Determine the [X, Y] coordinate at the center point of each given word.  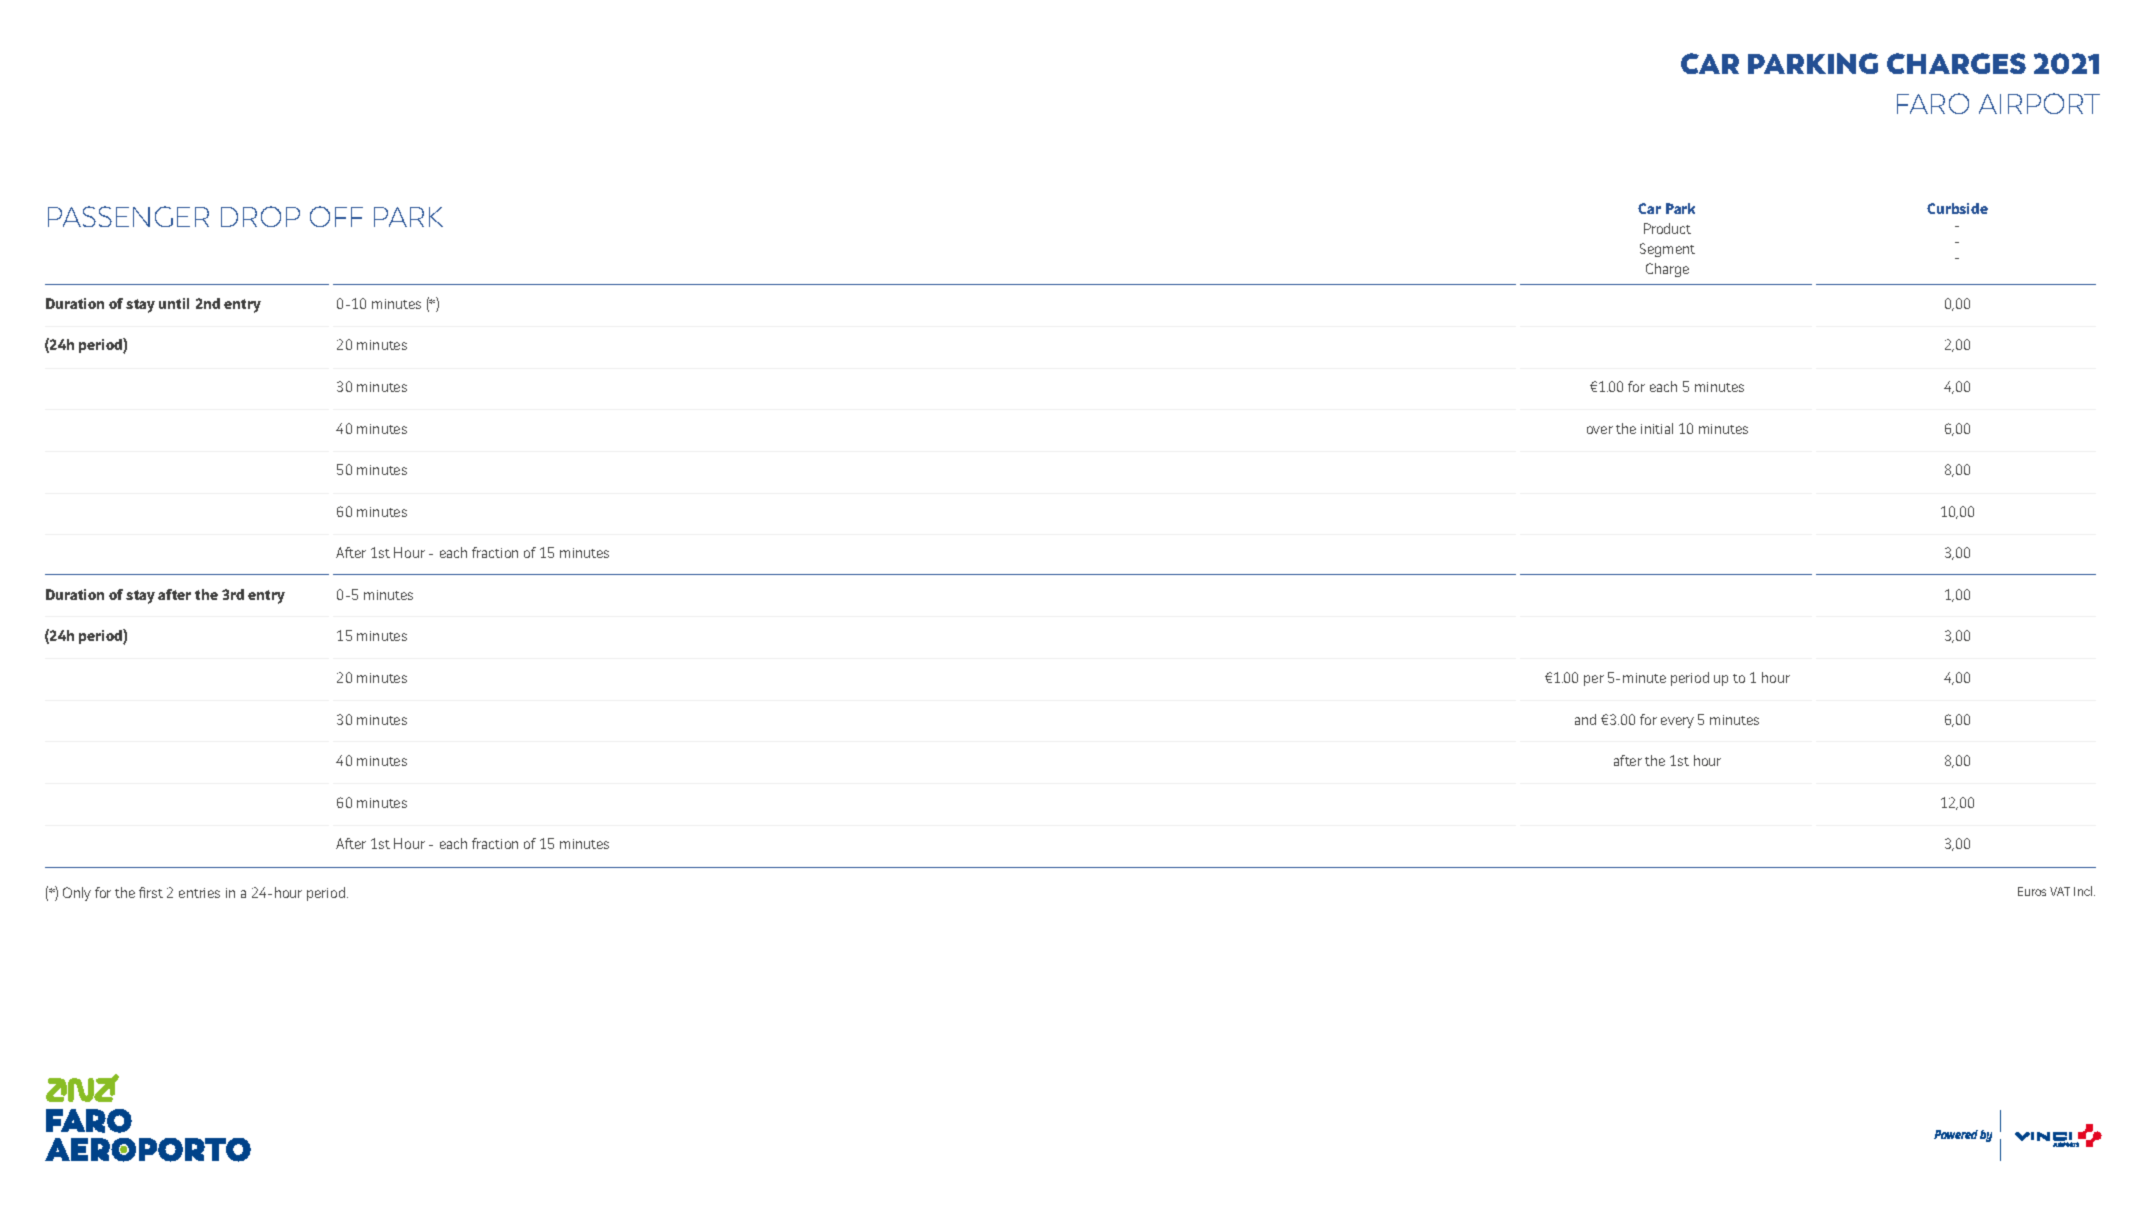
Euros [2032, 891]
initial [1657, 428]
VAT [2060, 891]
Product [1667, 228]
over [1600, 430]
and [1585, 719]
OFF [336, 216]
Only [77, 894]
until [174, 303]
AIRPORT [2039, 103]
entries [199, 893]
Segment [1667, 250]
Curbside [1957, 208]
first [151, 892]
